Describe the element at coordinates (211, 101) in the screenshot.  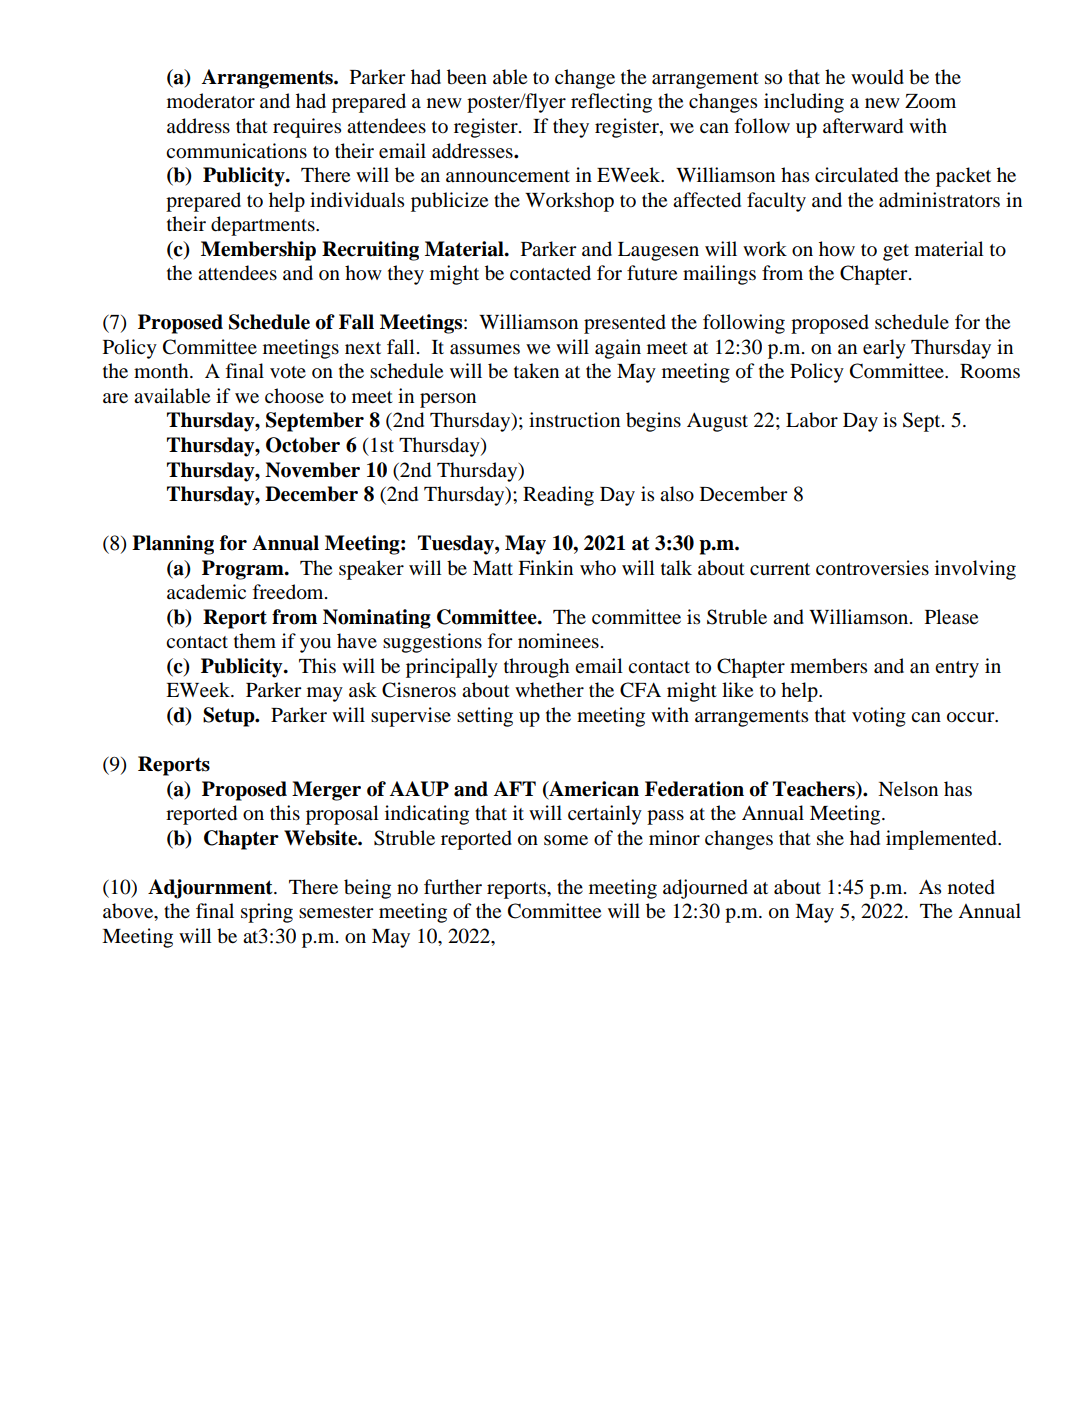
I see `moderator` at that location.
